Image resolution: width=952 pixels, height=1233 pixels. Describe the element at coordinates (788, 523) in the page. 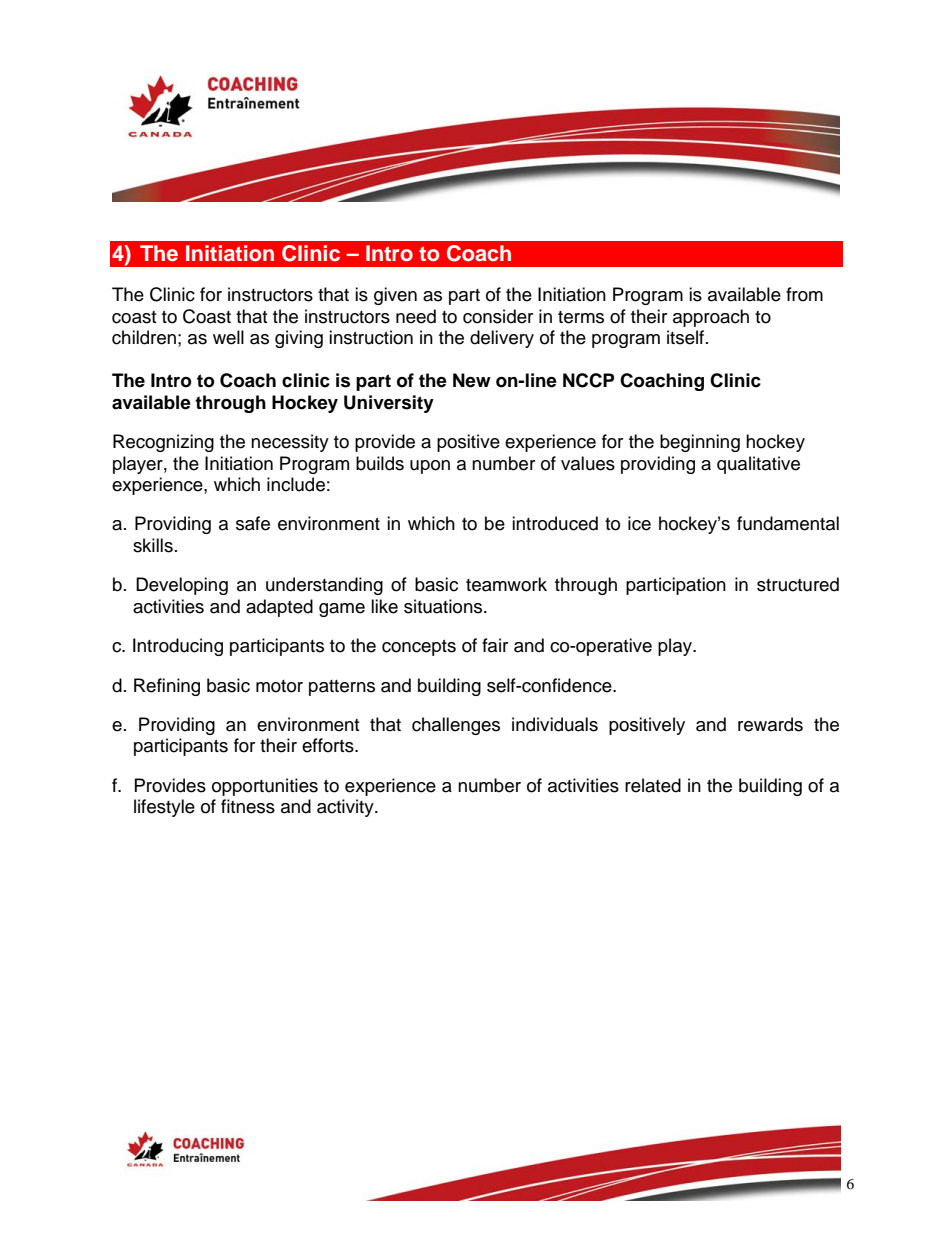

I see `fundamental` at that location.
